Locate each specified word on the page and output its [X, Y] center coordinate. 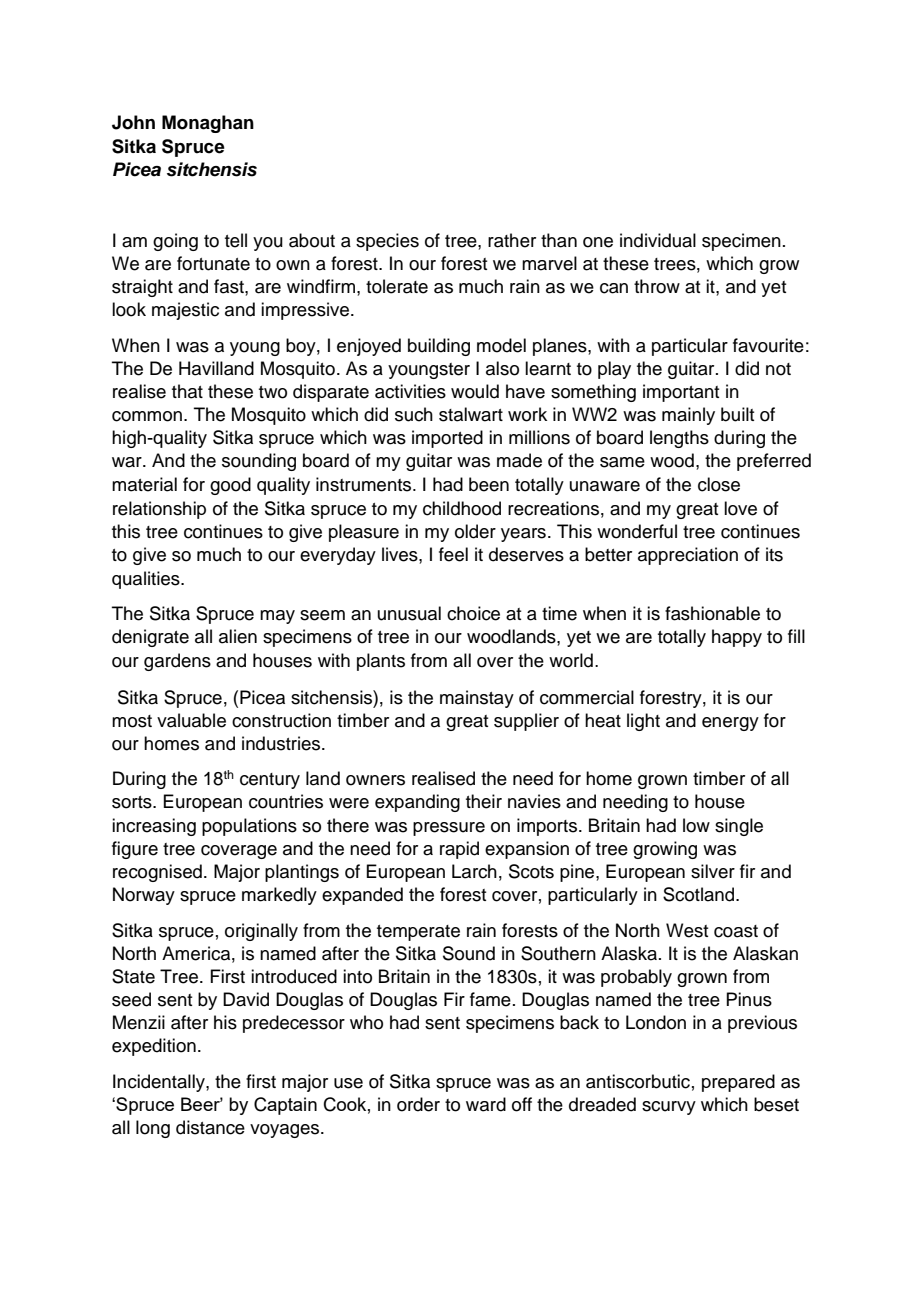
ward [486, 1104]
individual [658, 240]
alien [238, 636]
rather [512, 240]
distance [210, 1127]
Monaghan [208, 124]
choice [473, 613]
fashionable [712, 613]
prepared [738, 1083]
